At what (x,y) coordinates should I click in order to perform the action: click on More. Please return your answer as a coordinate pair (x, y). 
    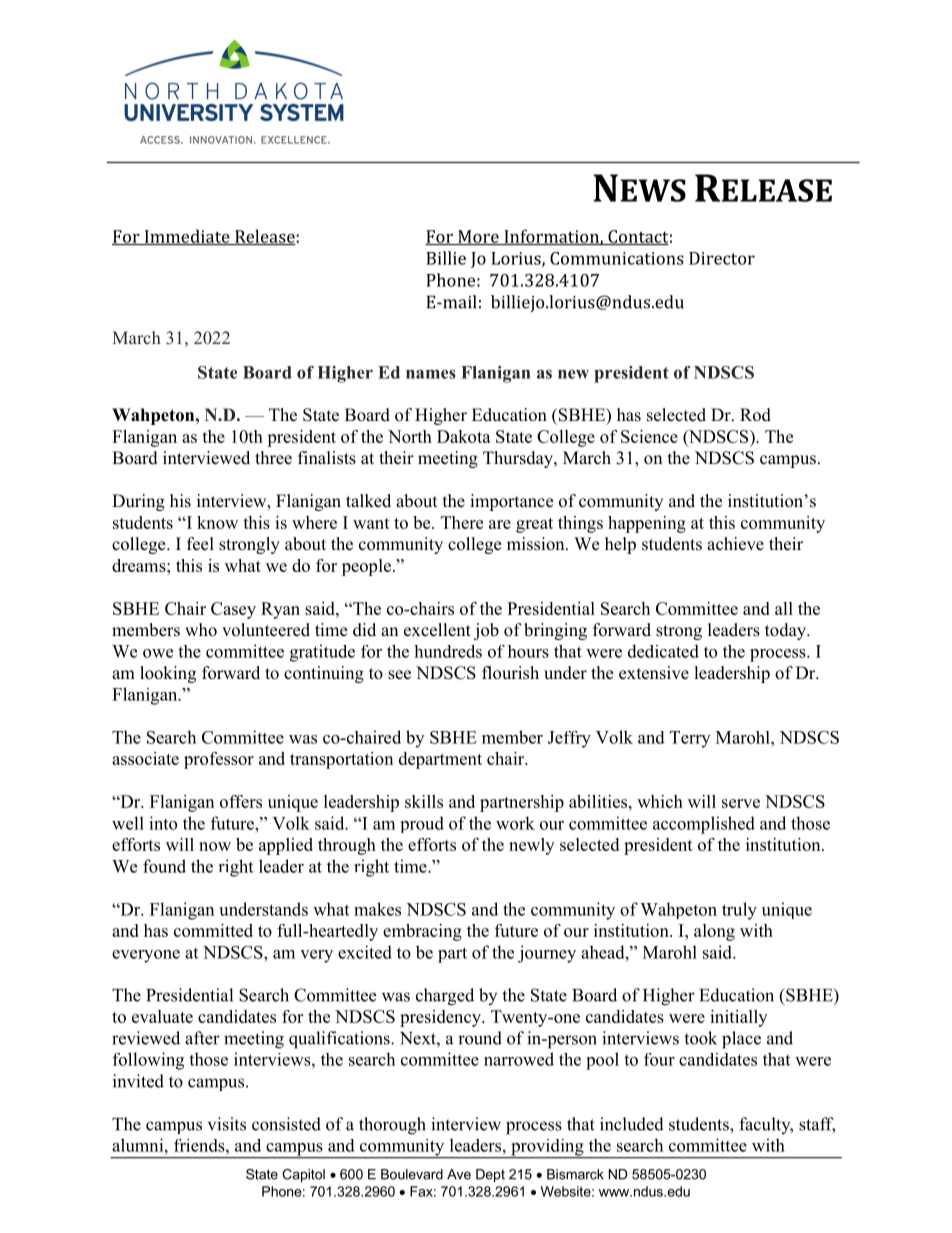
    Looking at the image, I should click on (478, 237).
